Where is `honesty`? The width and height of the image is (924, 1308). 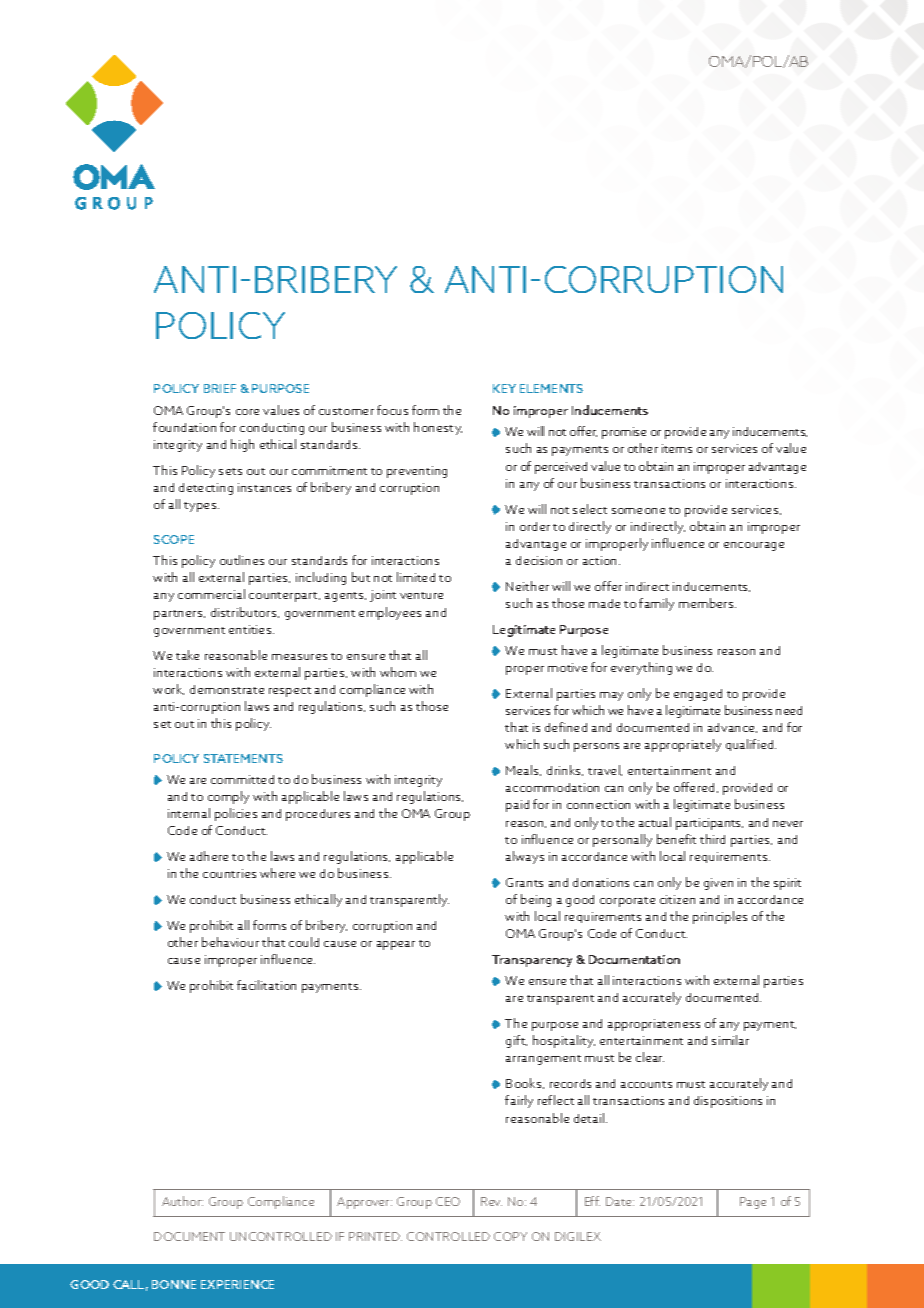
honesty is located at coordinates (438, 428).
